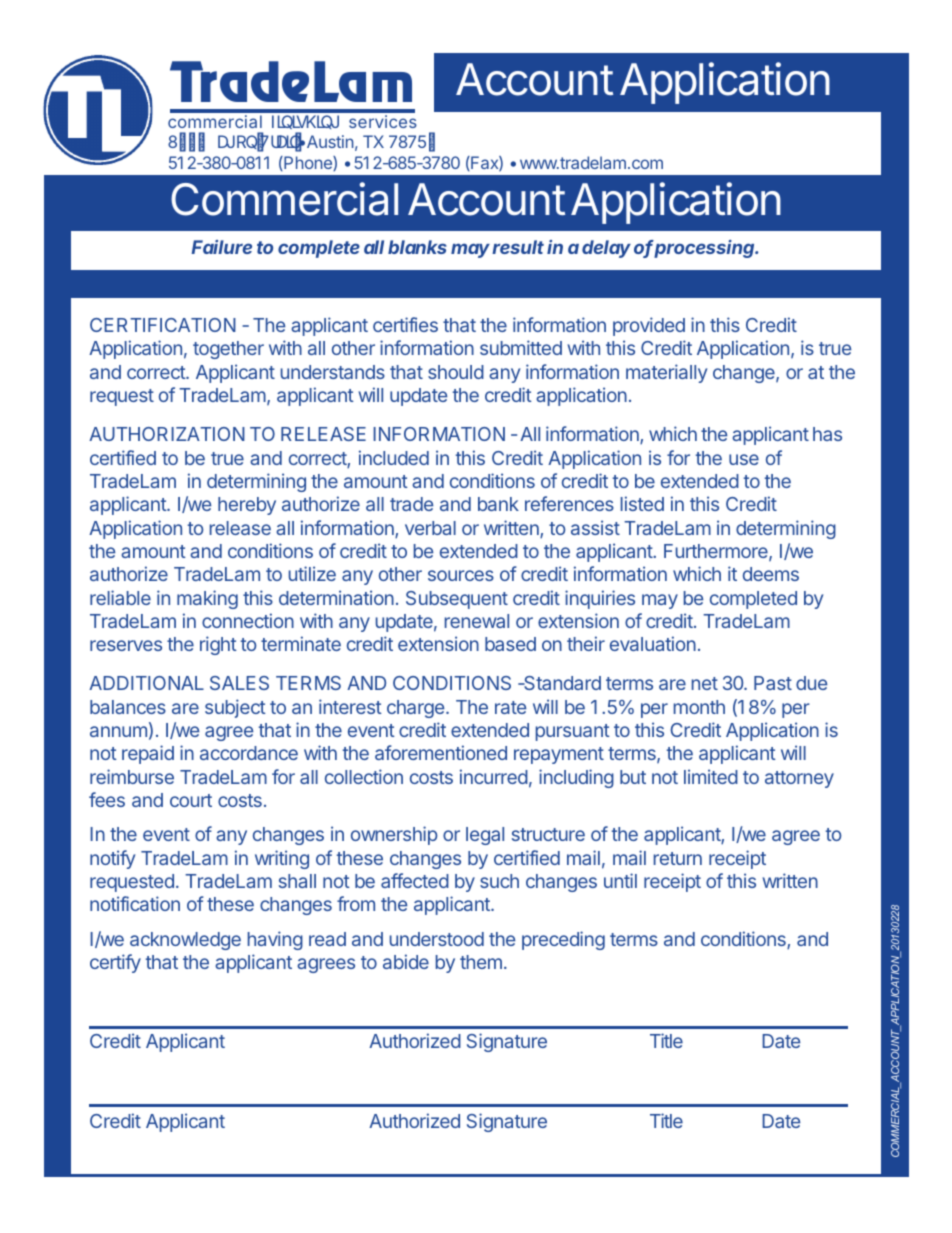  I want to click on acknowledge, so click(185, 941).
